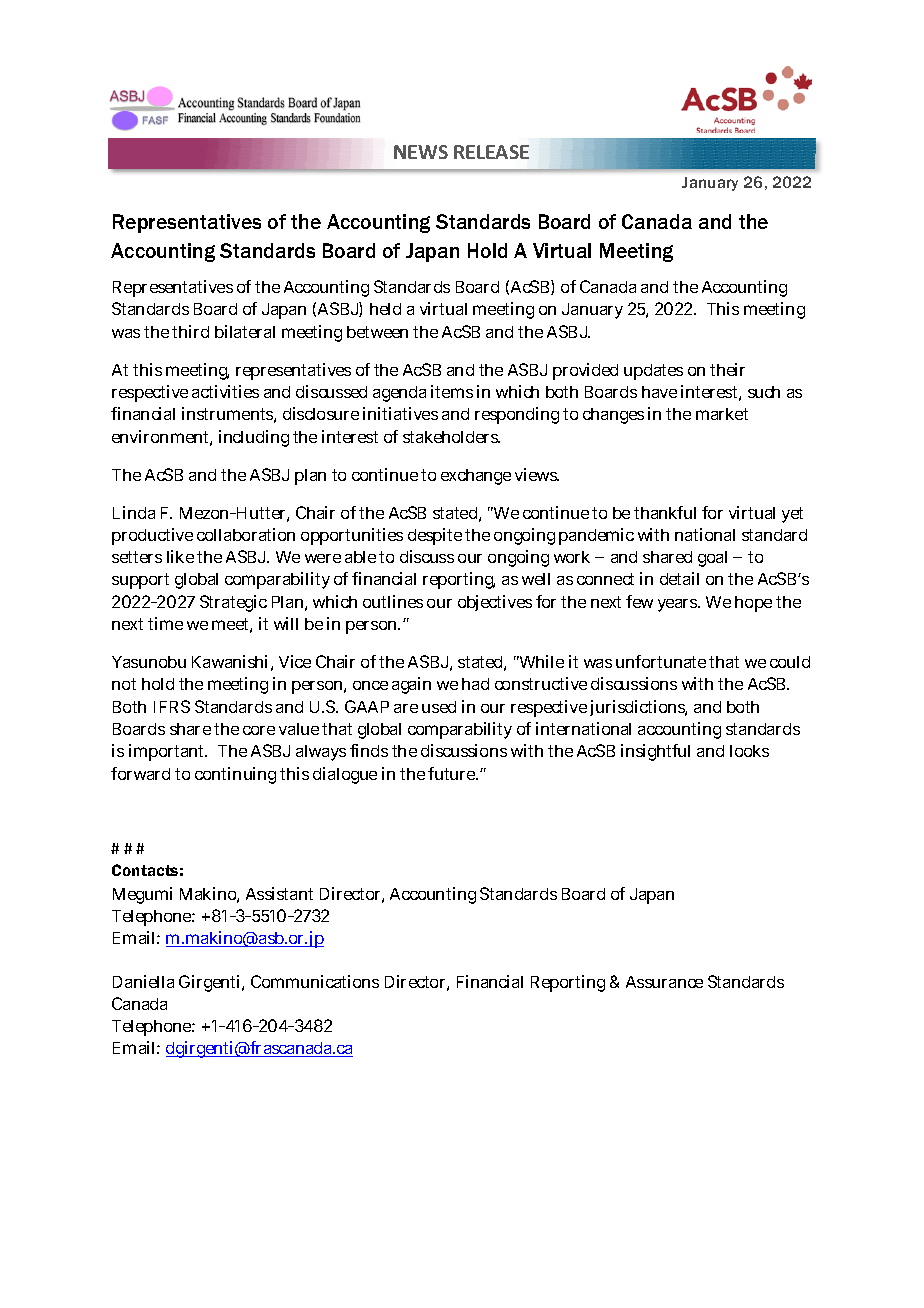 The width and height of the image is (924, 1308). I want to click on RELEASE, so click(491, 152).
